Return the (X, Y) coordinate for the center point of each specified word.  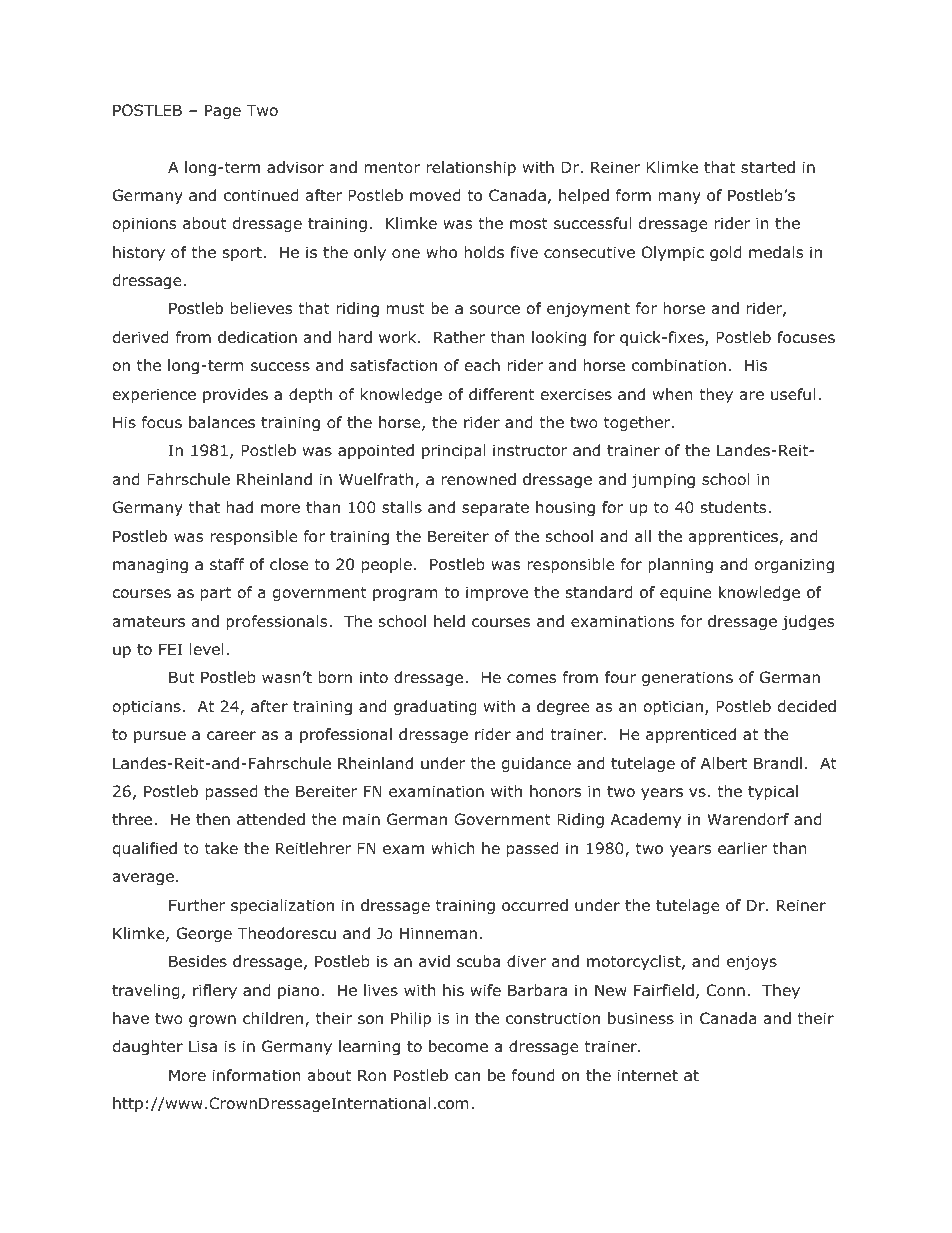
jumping (663, 480)
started (768, 167)
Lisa (203, 1046)
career (231, 736)
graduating (435, 707)
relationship (471, 168)
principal (454, 451)
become (458, 1046)
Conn (726, 990)
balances (222, 422)
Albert (724, 763)
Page (223, 111)
